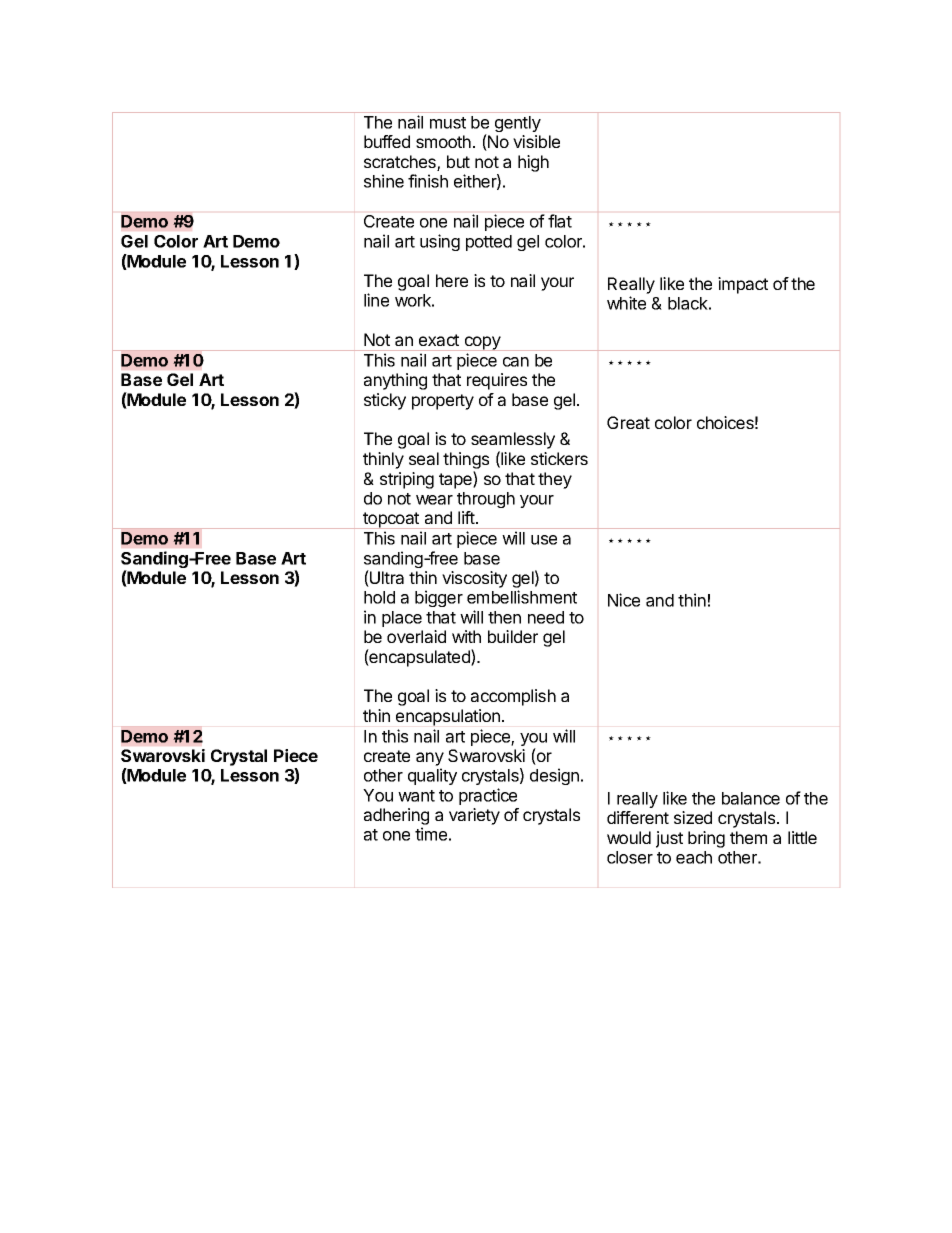 This screenshot has width=952, height=1233. What do you see at coordinates (536, 141) in the screenshot?
I see `visible` at bounding box center [536, 141].
